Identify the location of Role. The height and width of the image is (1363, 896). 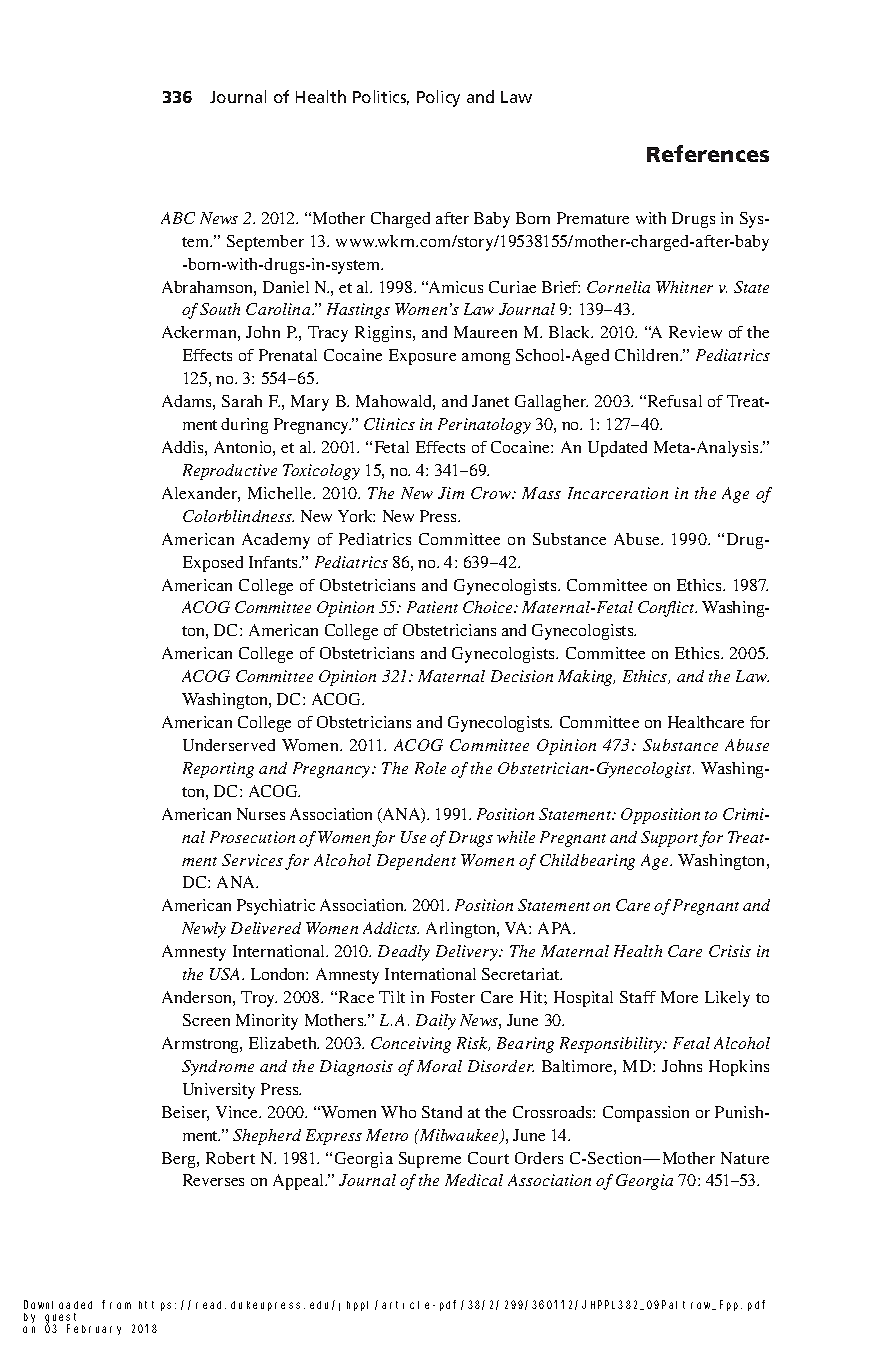
(430, 768).
